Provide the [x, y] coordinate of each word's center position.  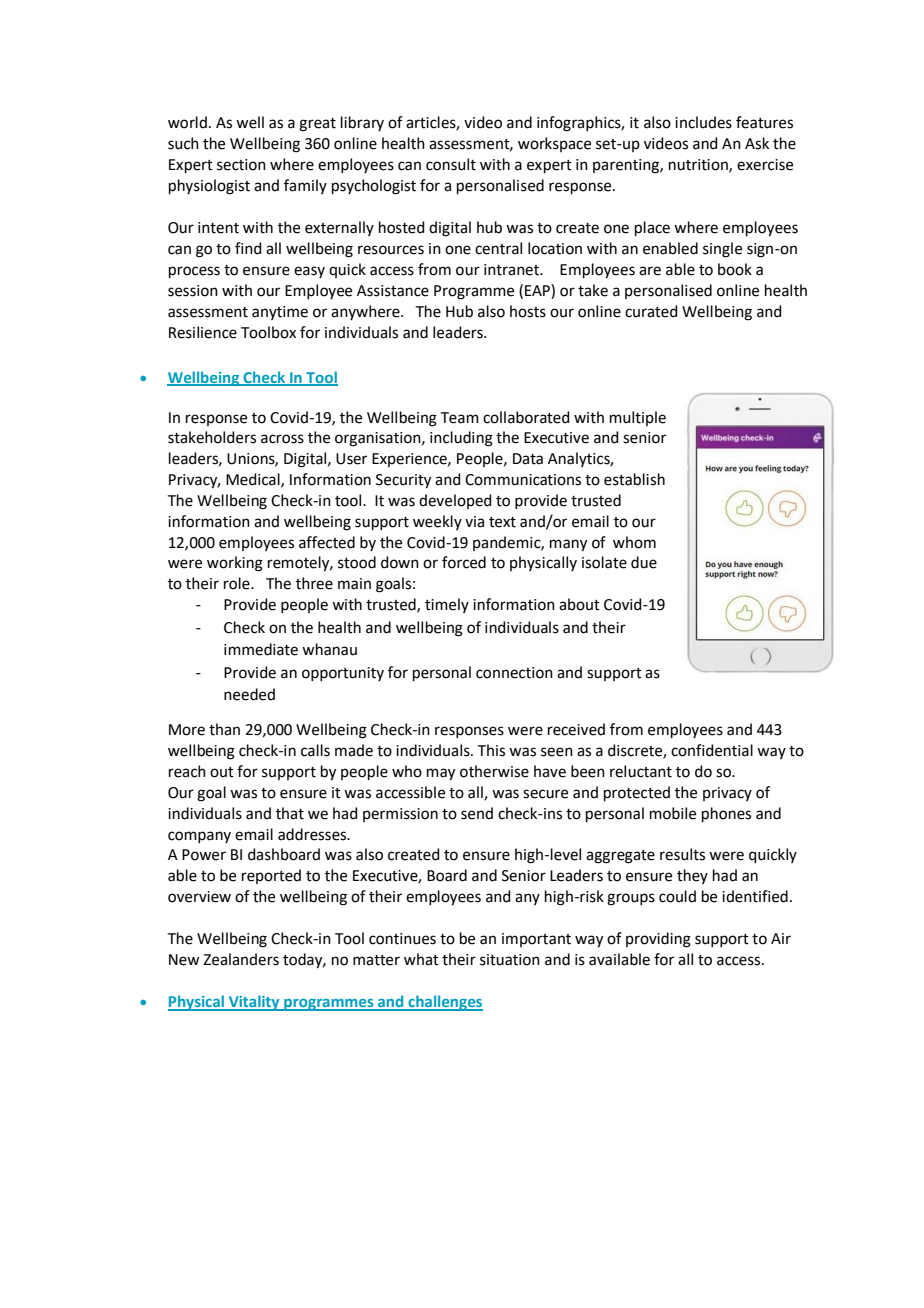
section [241, 165]
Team [460, 418]
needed [249, 694]
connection [514, 673]
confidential [712, 750]
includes [703, 122]
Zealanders [241, 959]
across [282, 439]
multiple [638, 418]
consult [451, 164]
